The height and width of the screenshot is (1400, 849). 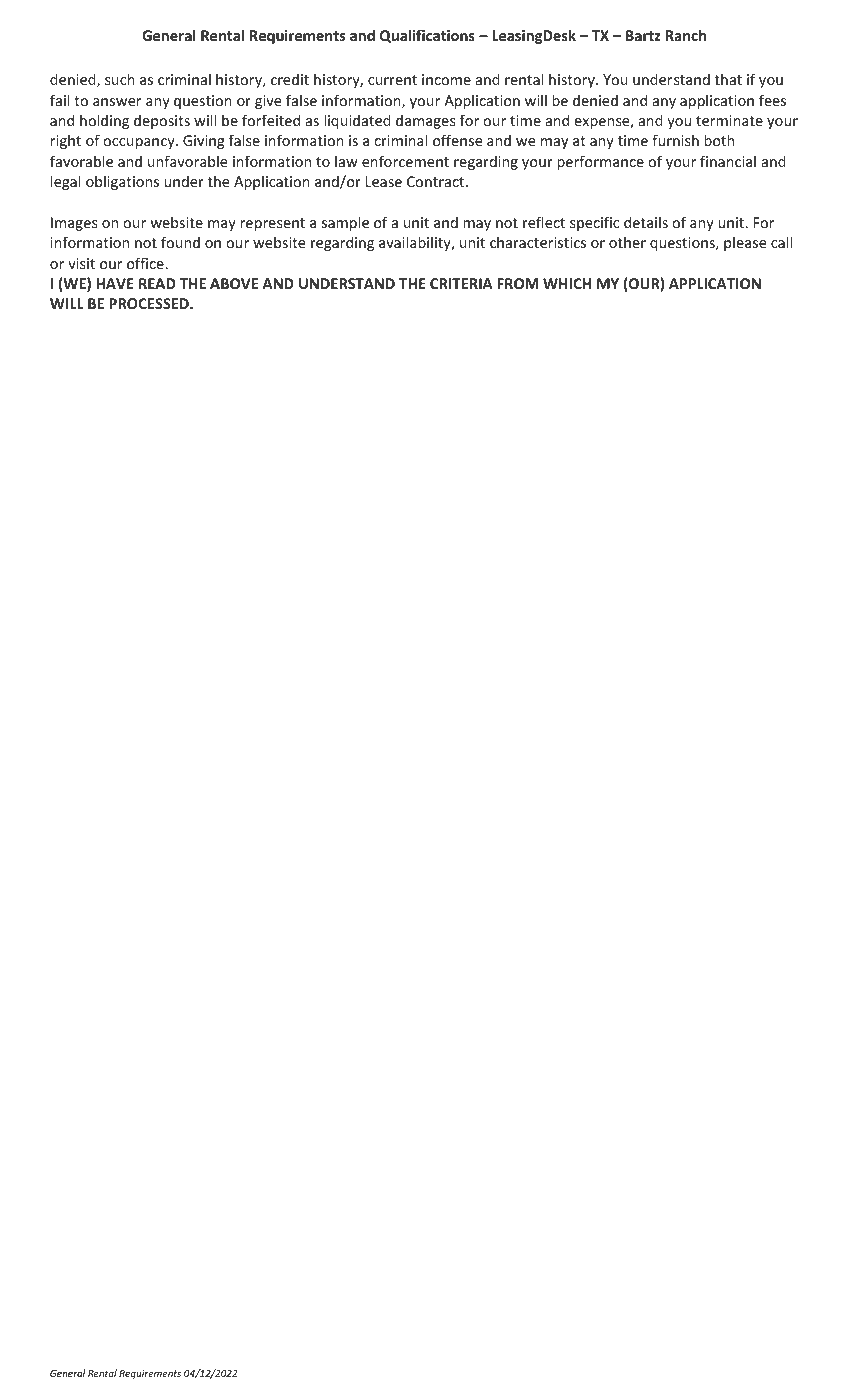 What do you see at coordinates (686, 35) in the screenshot?
I see `Ranch` at bounding box center [686, 35].
